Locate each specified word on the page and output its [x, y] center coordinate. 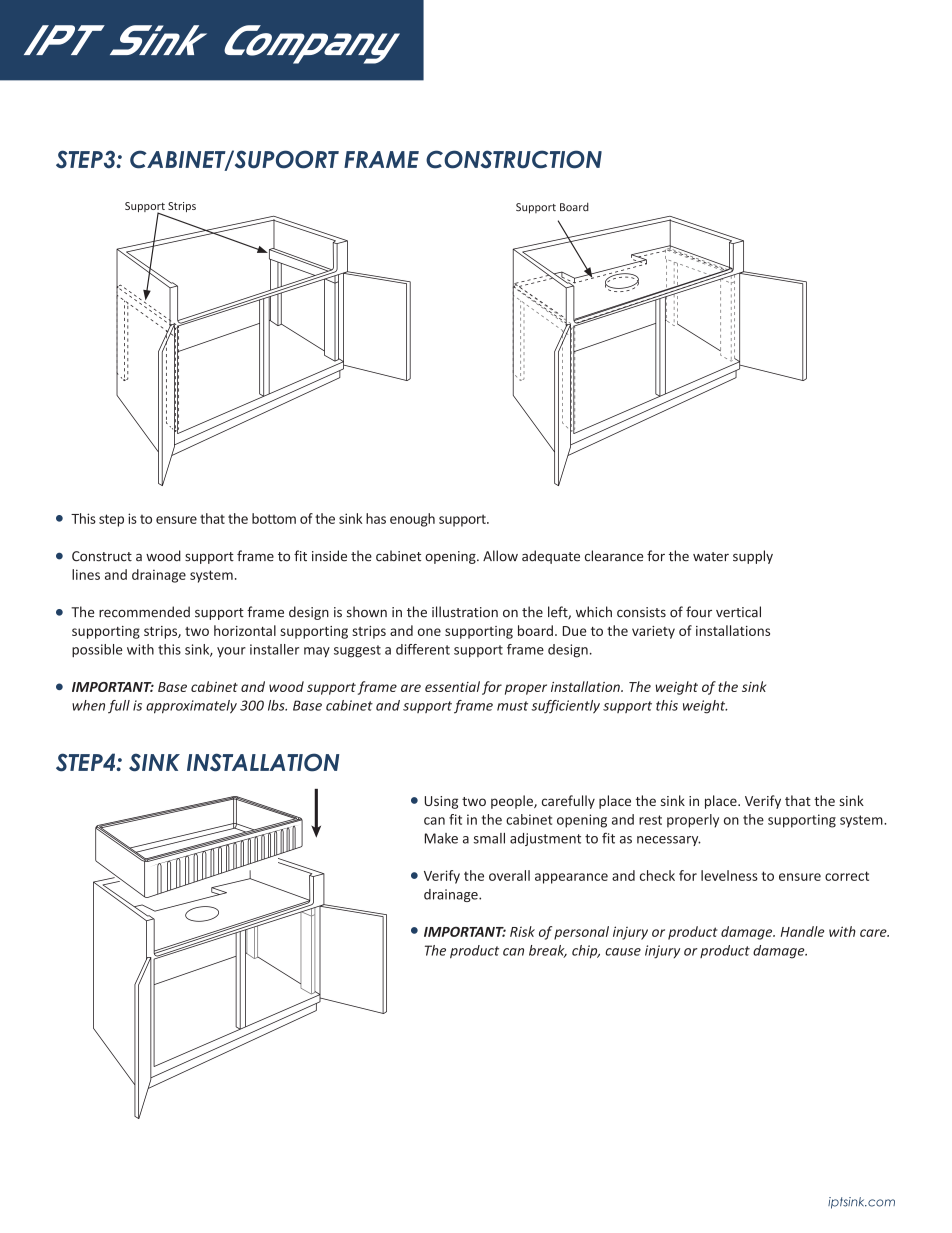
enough [412, 520]
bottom [274, 518]
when [88, 705]
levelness [729, 875]
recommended [144, 612]
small [489, 838]
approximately [191, 707]
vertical [738, 612]
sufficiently [565, 707]
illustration [465, 612]
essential [452, 686]
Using [441, 802]
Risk [522, 931]
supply [753, 557]
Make [441, 838]
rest [650, 820]
